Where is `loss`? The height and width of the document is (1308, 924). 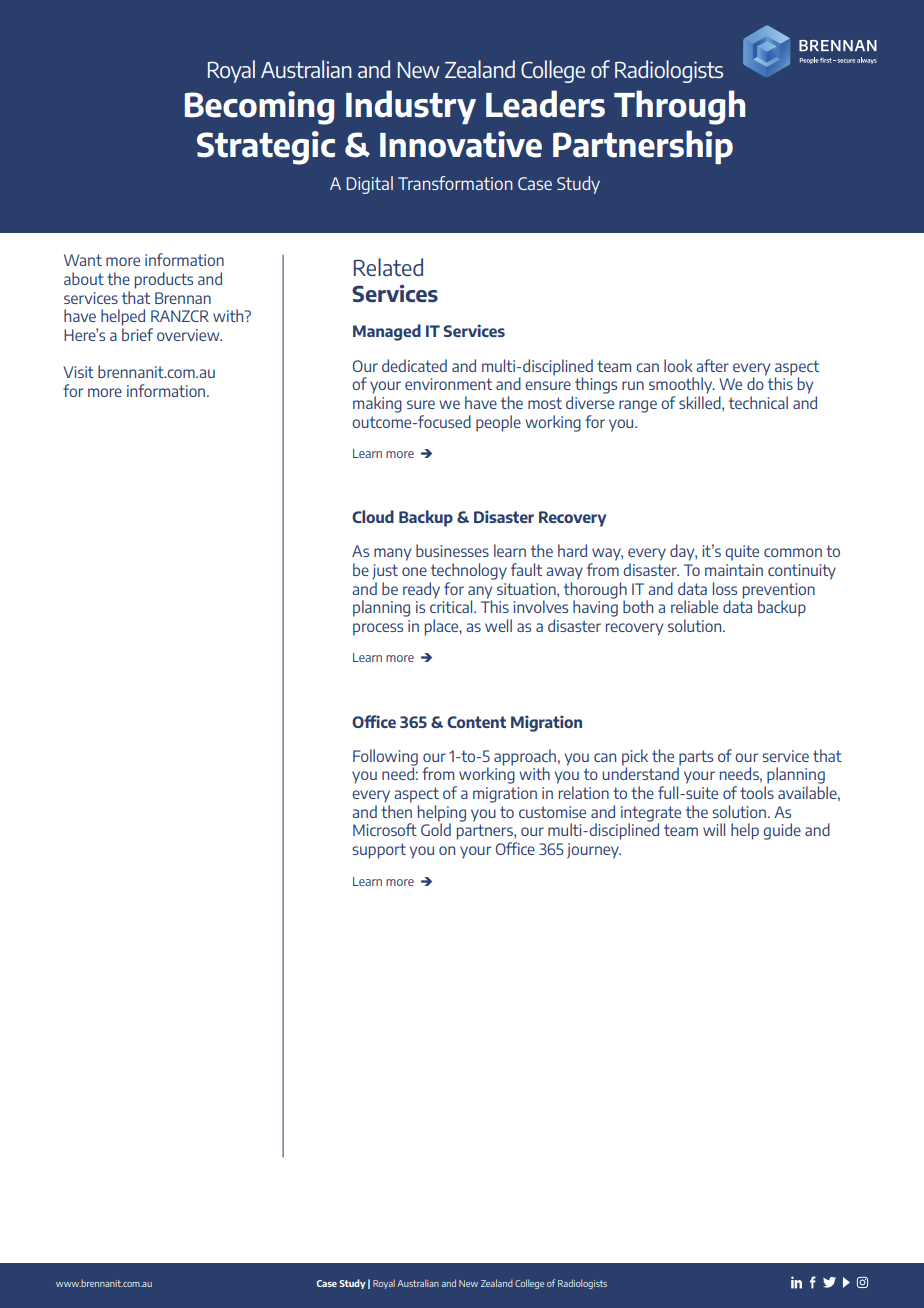
loss is located at coordinates (725, 588).
